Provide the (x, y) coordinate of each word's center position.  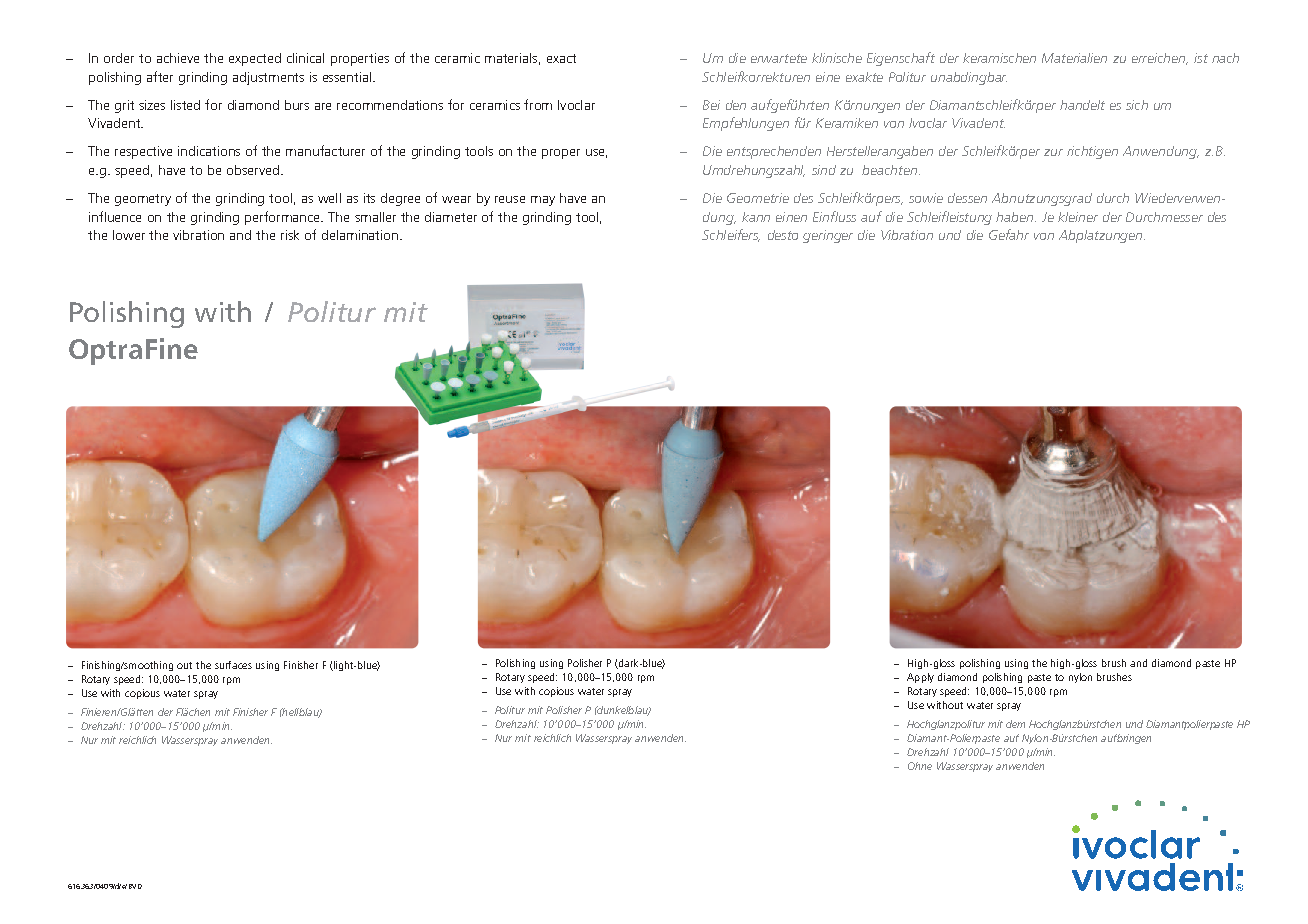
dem (1015, 724)
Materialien (1074, 58)
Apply (920, 678)
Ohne (920, 766)
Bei (711, 105)
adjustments (268, 78)
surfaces (233, 665)
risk (290, 235)
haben (1016, 217)
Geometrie (758, 198)
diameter (451, 217)
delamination (360, 235)
